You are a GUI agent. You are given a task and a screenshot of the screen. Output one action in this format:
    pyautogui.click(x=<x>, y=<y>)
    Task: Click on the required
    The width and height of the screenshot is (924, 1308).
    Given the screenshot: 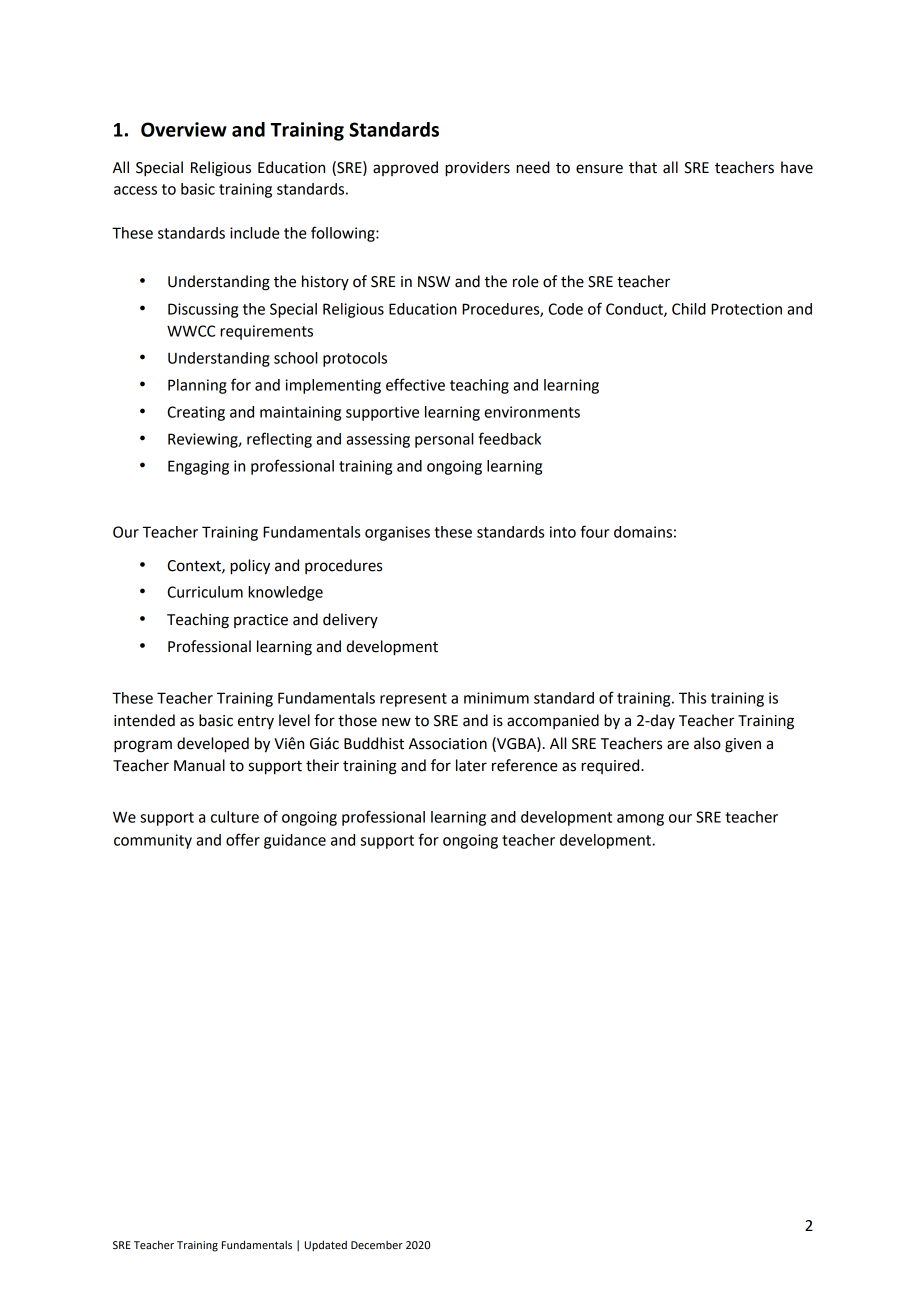 What is the action you would take?
    pyautogui.click(x=611, y=766)
